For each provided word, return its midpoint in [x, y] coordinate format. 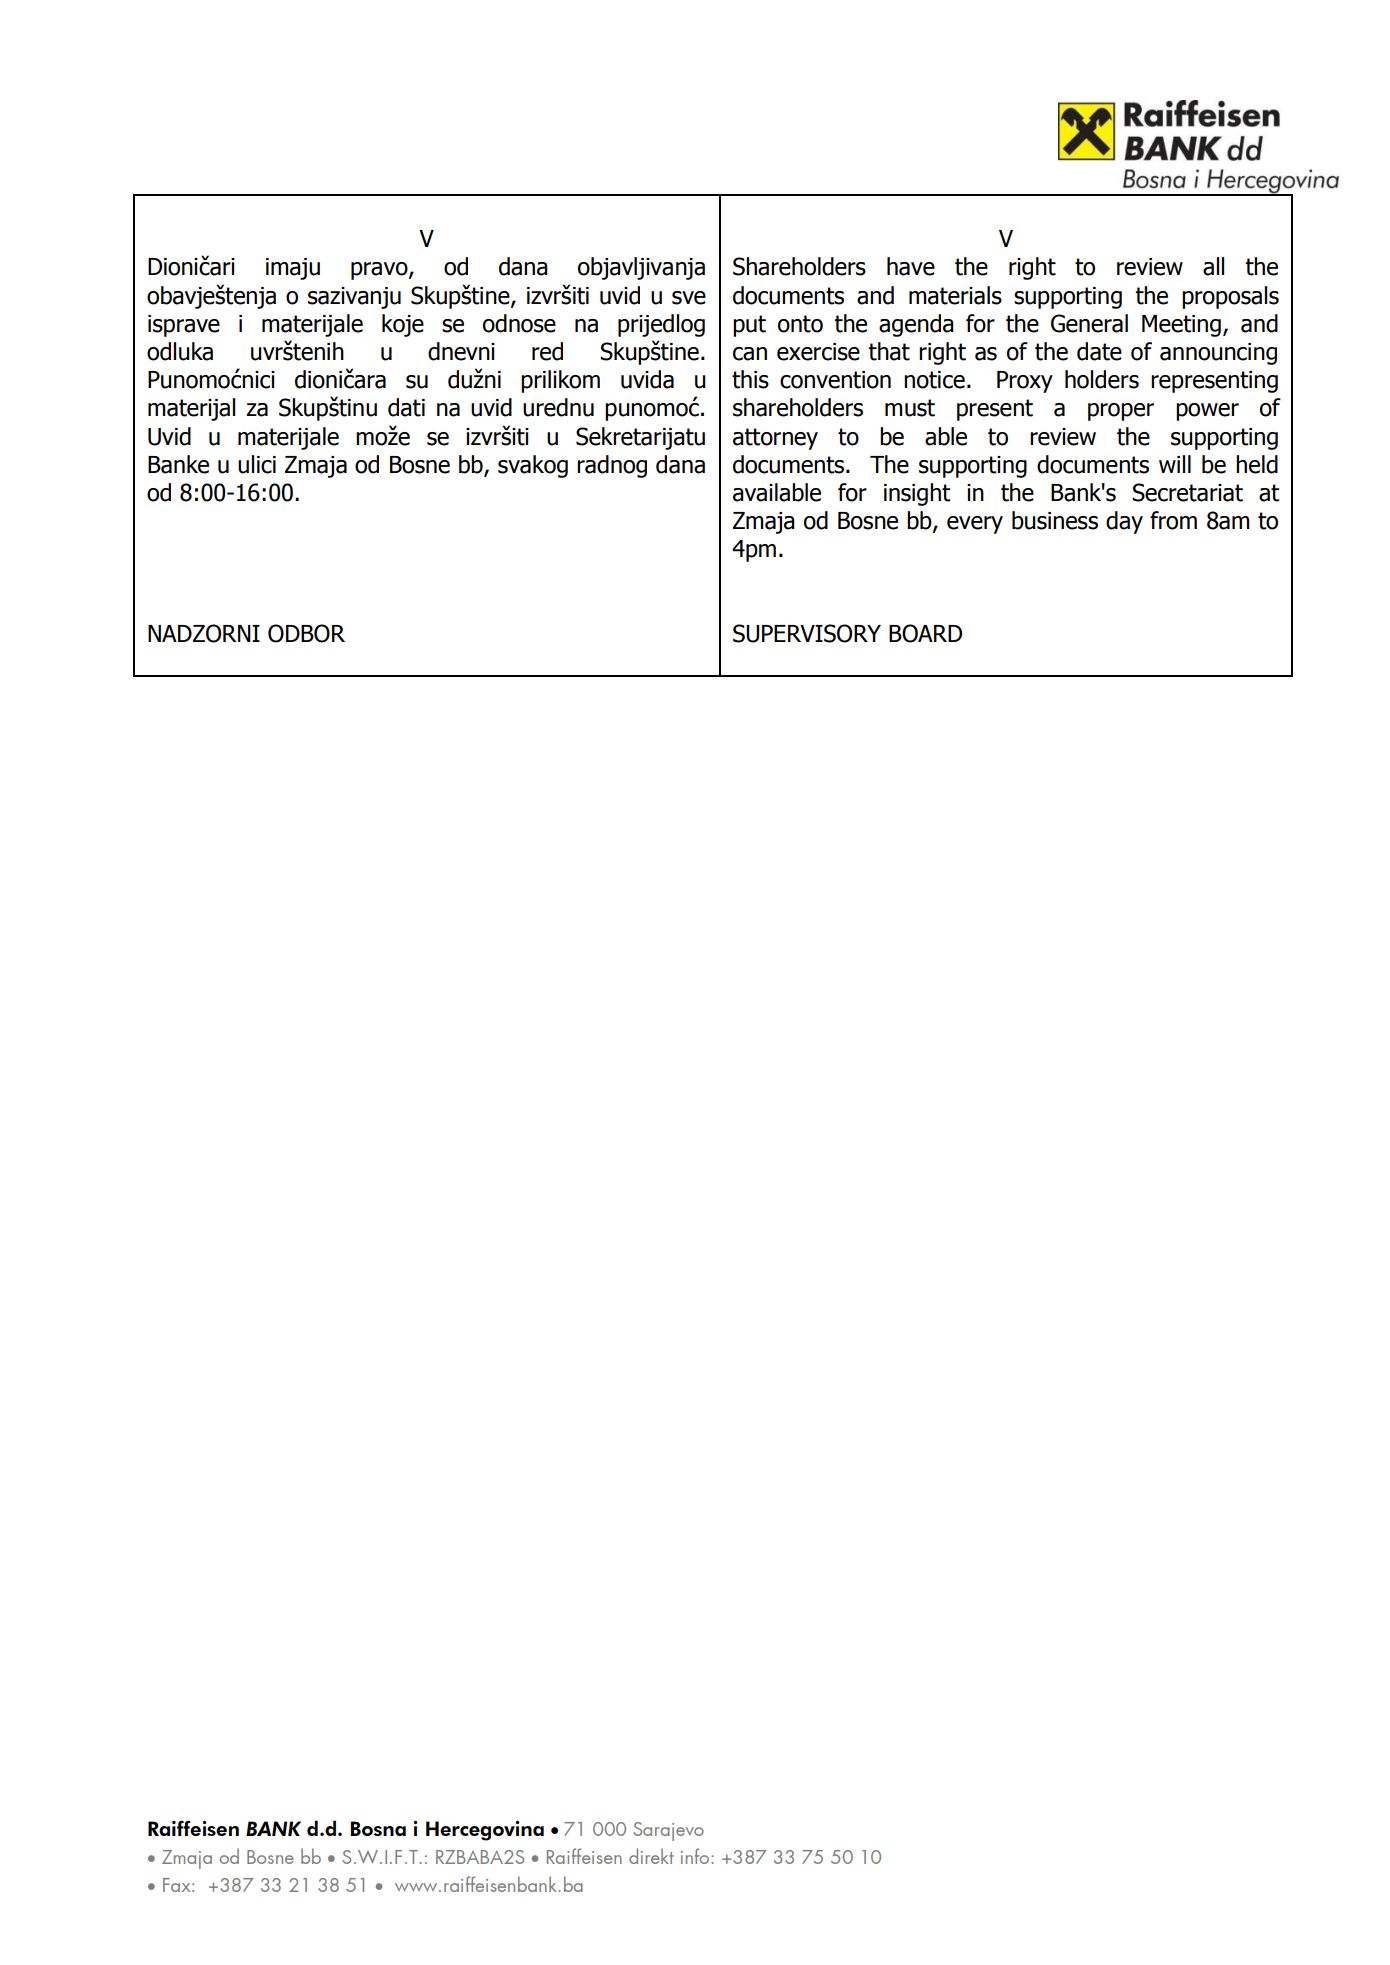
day [1124, 522]
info [696, 1856]
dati [406, 407]
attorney [775, 439]
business [1055, 520]
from [1173, 520]
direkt [651, 1856]
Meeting [1181, 326]
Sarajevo [668, 1831]
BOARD [925, 633]
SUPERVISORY [807, 633]
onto [800, 324]
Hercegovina [485, 1831]
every [975, 525]
